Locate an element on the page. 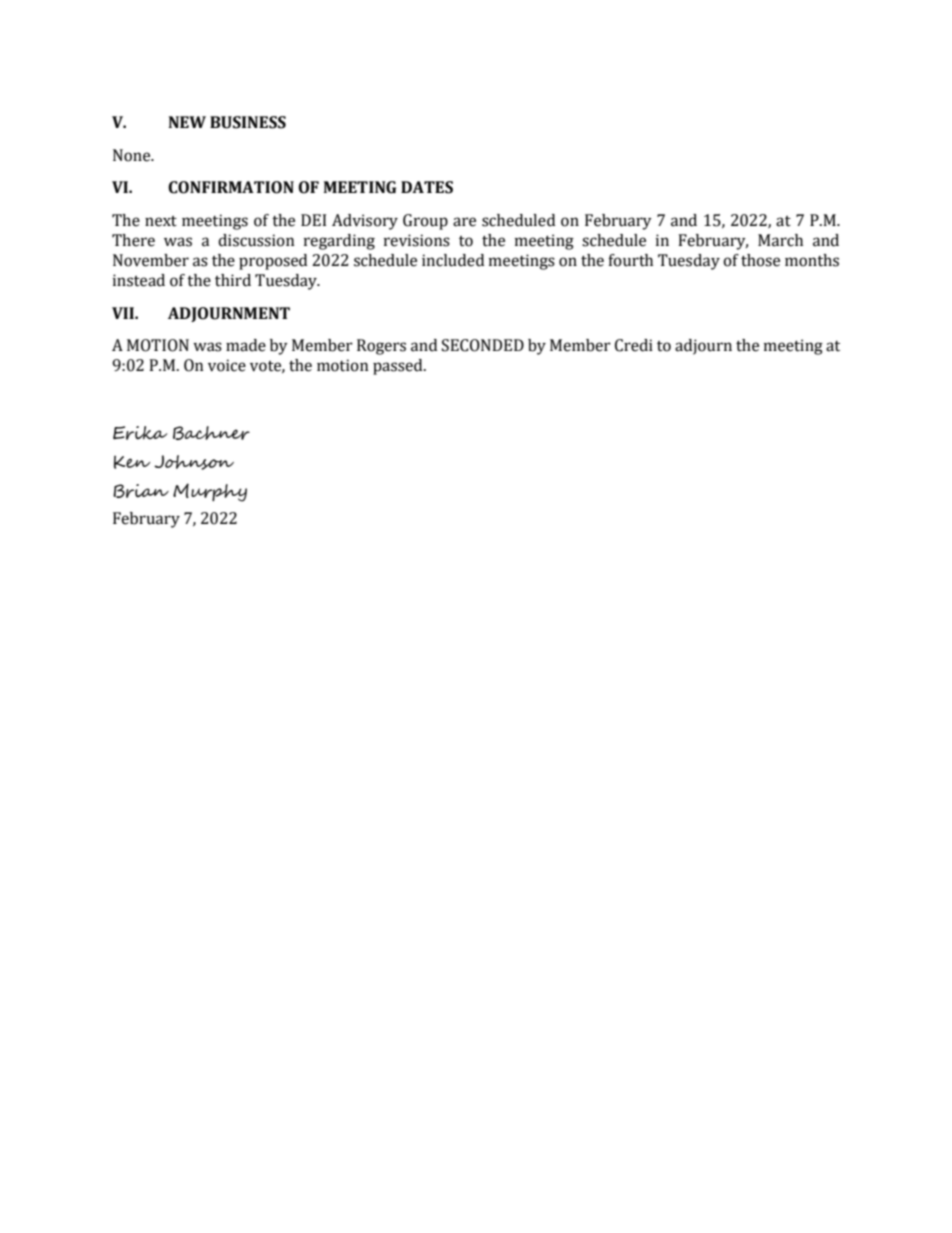  passed is located at coordinates (399, 367).
